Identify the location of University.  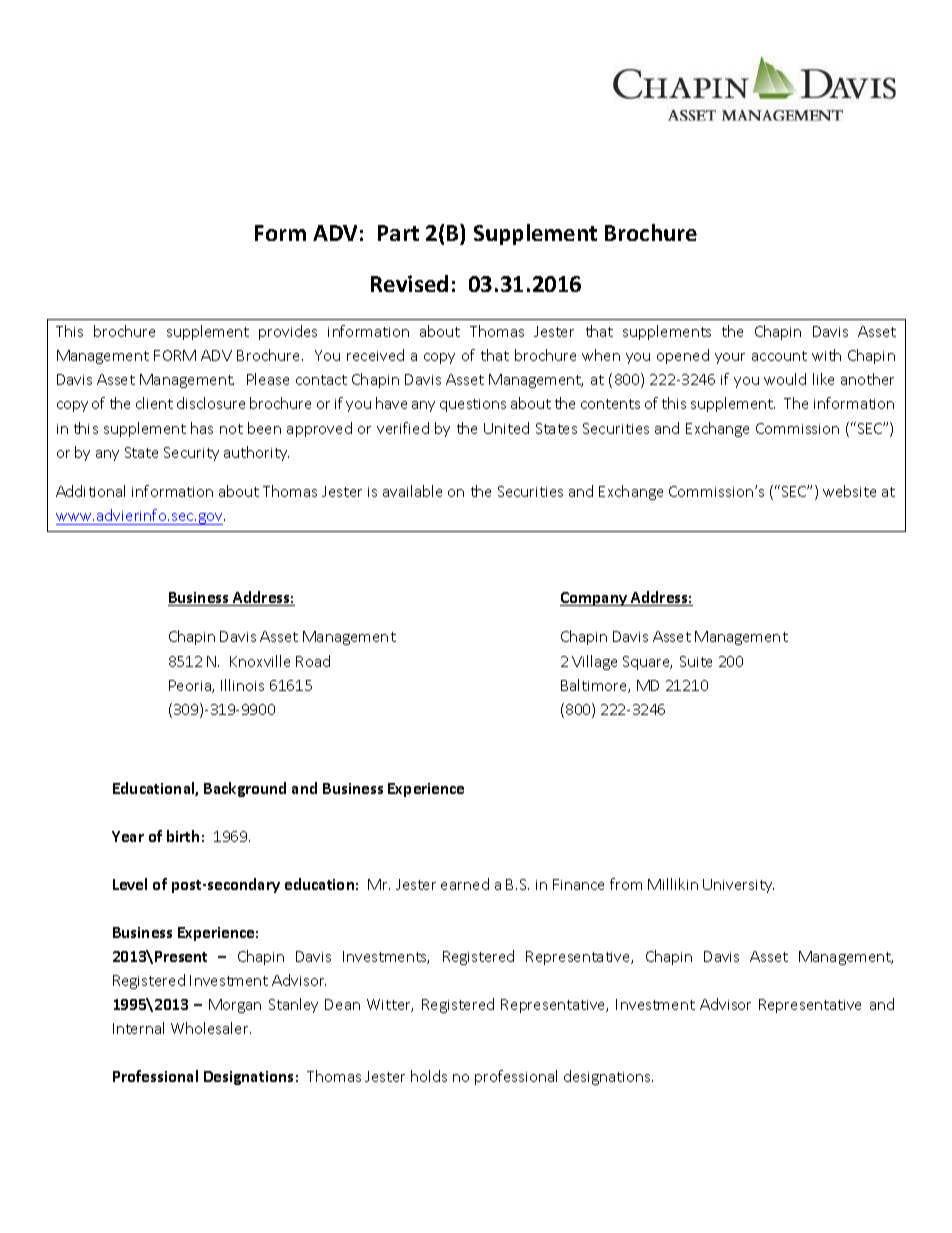
(738, 886).
